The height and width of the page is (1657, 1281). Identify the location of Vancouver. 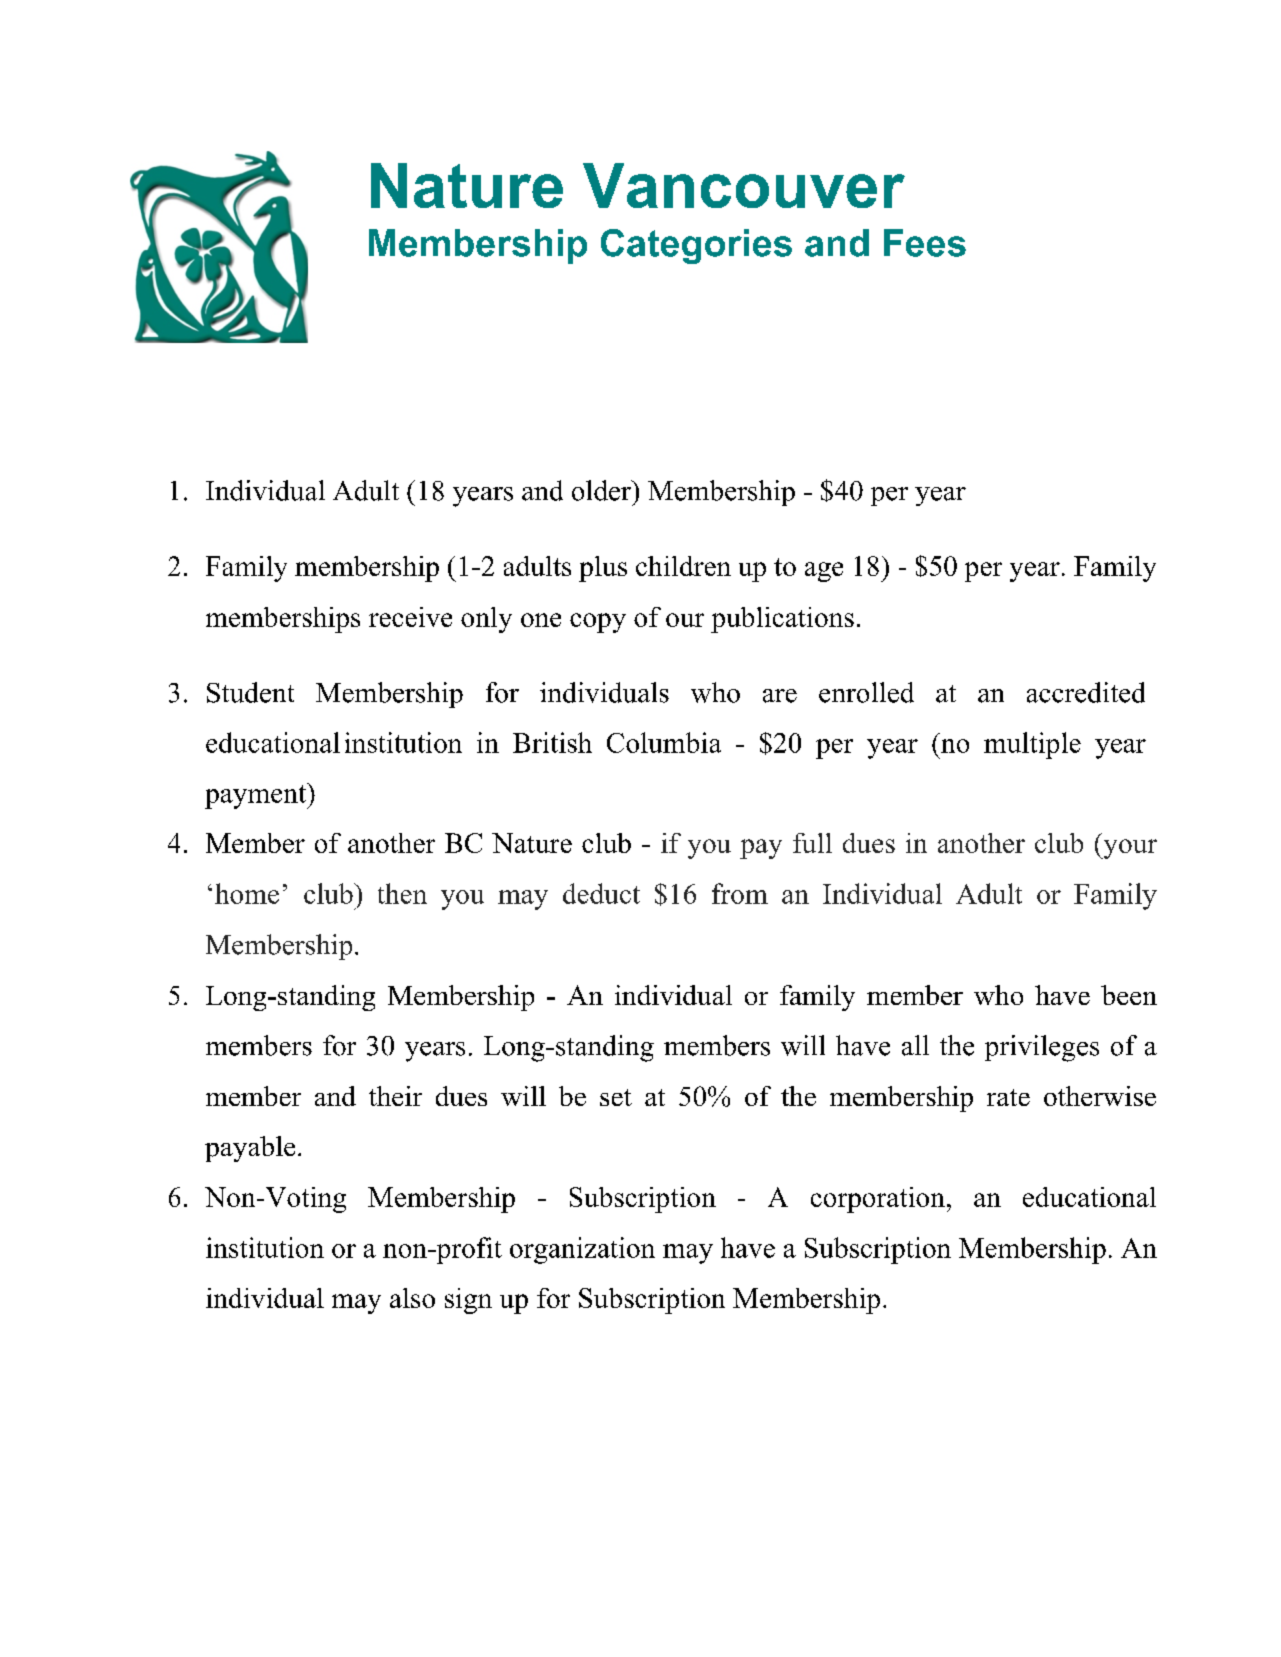
(744, 185).
